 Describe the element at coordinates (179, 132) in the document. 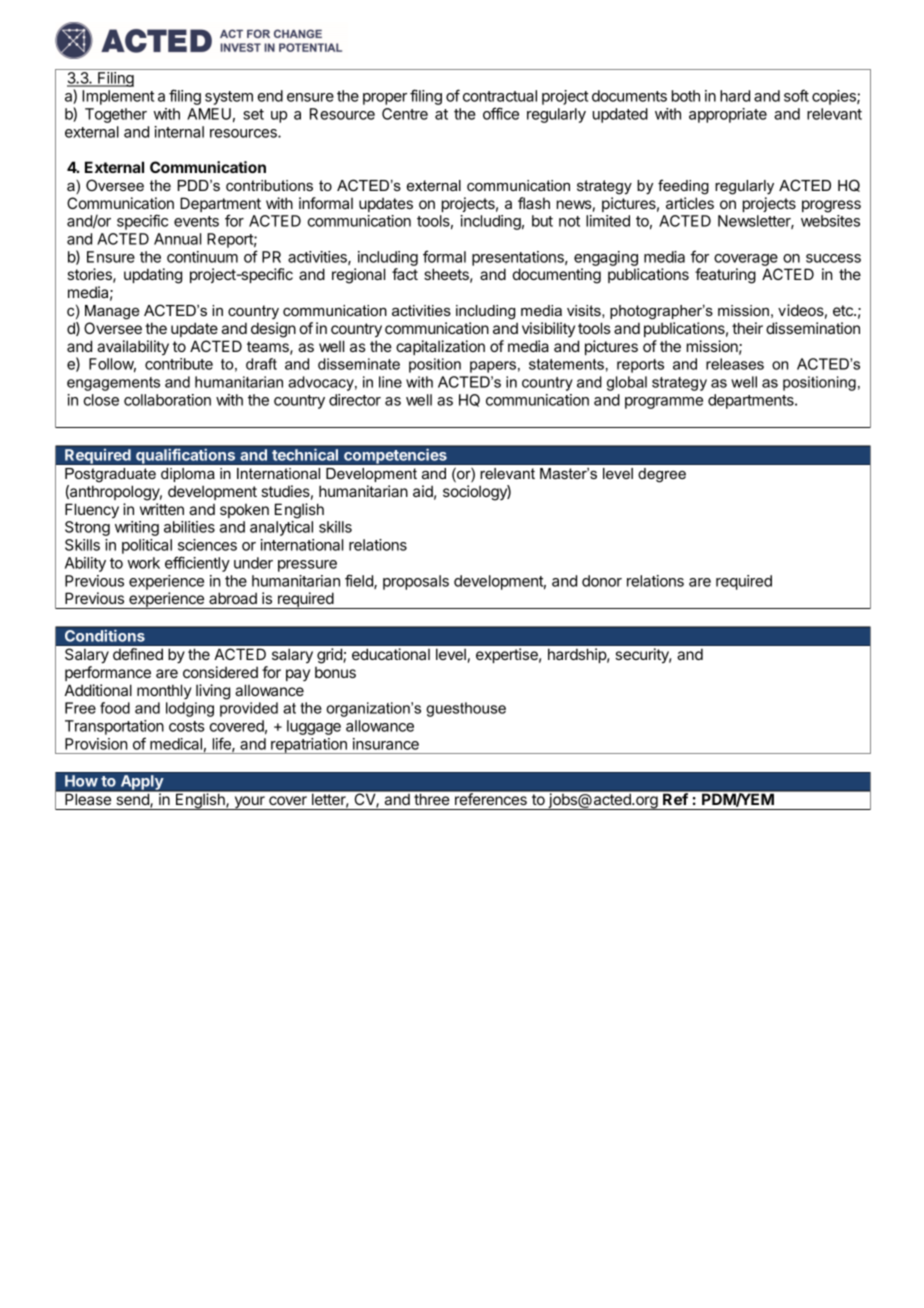

I see `internal` at that location.
